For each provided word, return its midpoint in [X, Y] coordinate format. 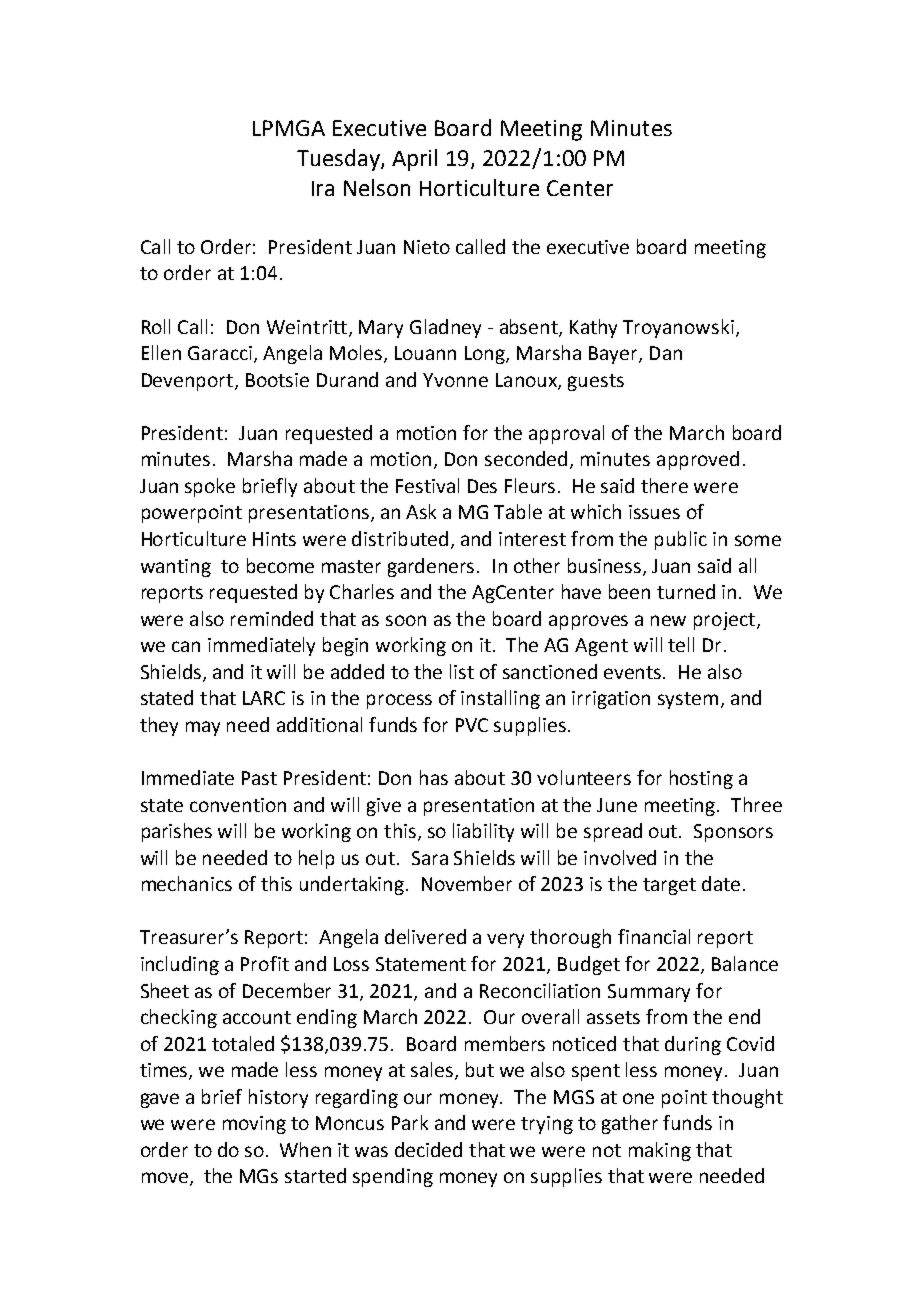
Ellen [161, 352]
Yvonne [455, 380]
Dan [666, 353]
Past [259, 778]
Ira [323, 188]
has [434, 777]
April [414, 160]
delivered [425, 936]
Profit [265, 963]
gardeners [431, 567]
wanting [176, 568]
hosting [701, 779]
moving [254, 1125]
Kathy [593, 328]
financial [654, 936]
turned [686, 591]
